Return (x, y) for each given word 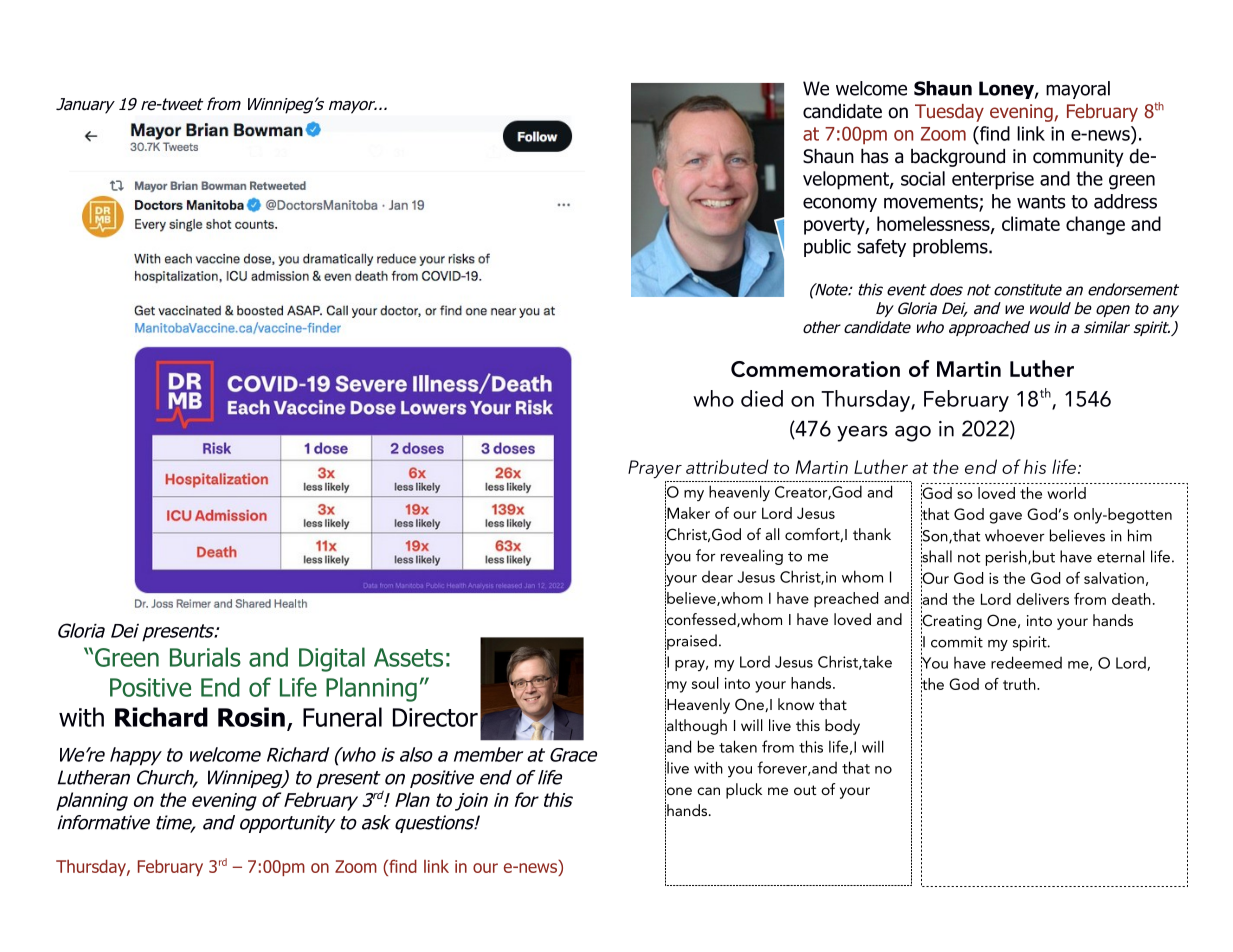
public (827, 248)
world (1066, 493)
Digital (332, 659)
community (1078, 158)
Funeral (342, 717)
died (762, 398)
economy (840, 204)
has (874, 156)
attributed (727, 466)
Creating (951, 622)
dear (717, 577)
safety (881, 248)
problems (951, 248)
